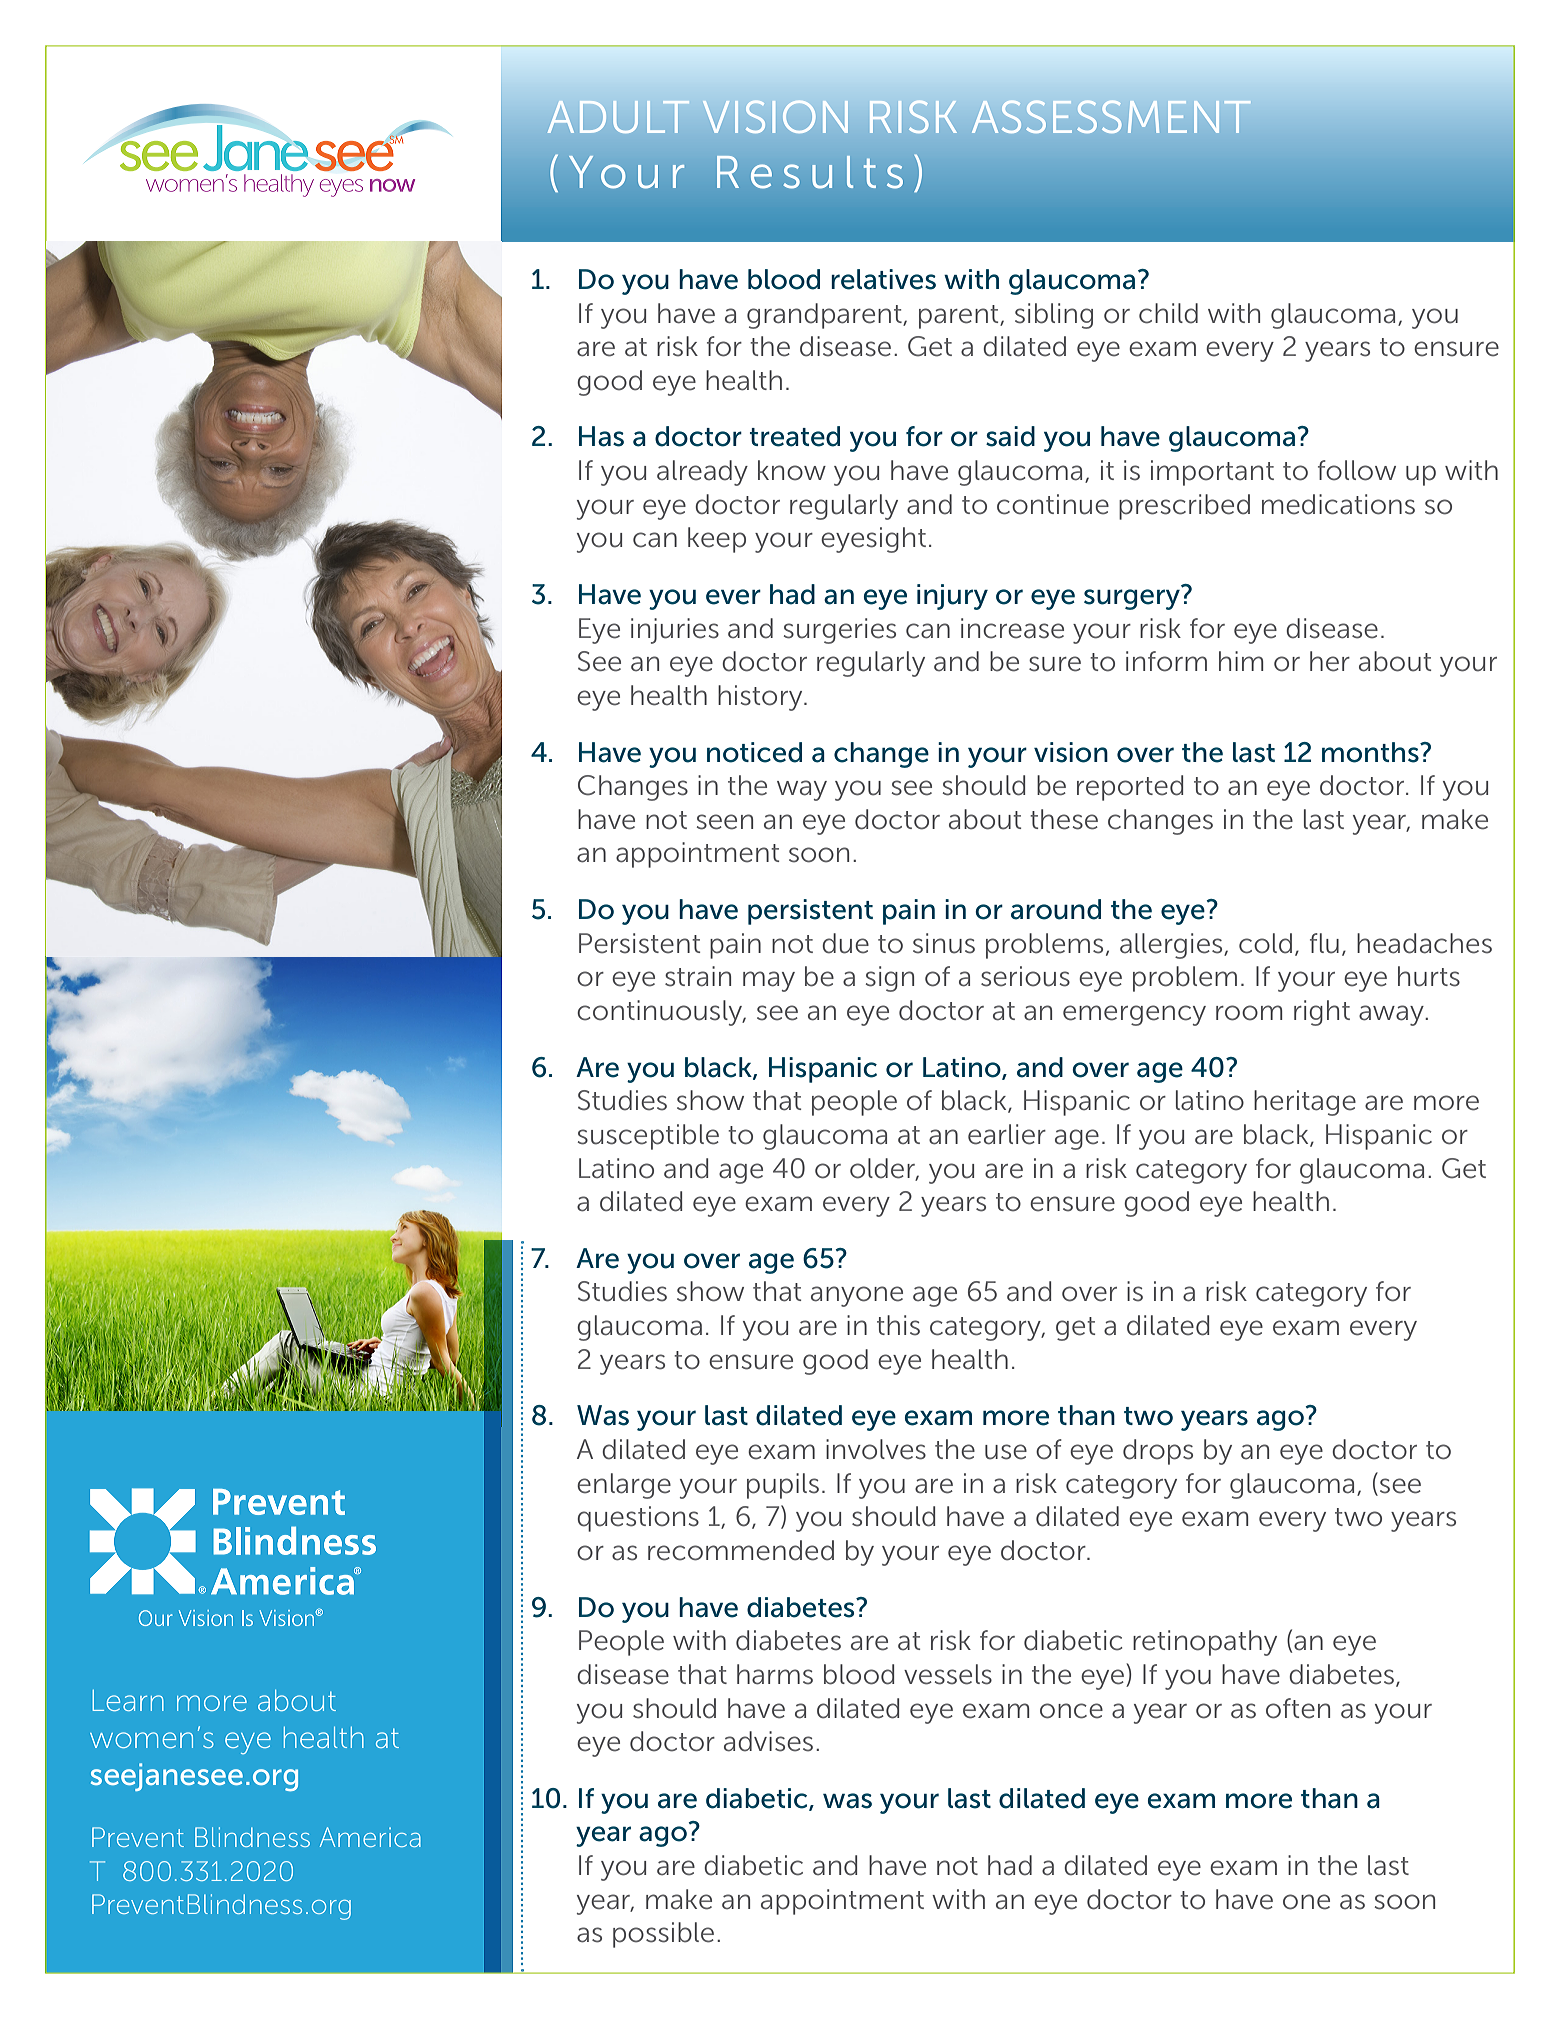 The width and height of the screenshot is (1560, 2019). What do you see at coordinates (624, 1486) in the screenshot?
I see `enlarge` at bounding box center [624, 1486].
